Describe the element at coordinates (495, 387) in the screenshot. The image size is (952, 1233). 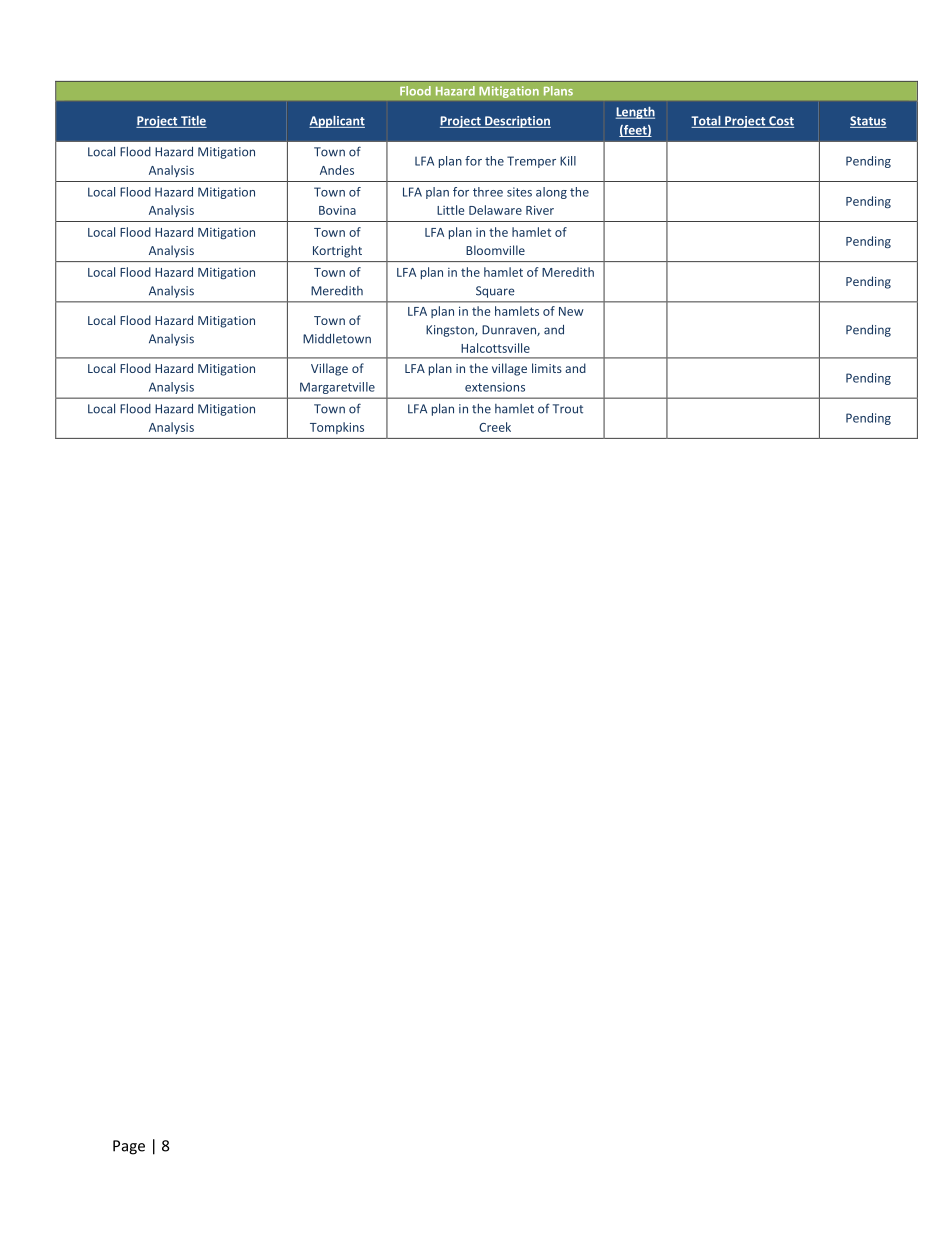
I see `extensions` at that location.
